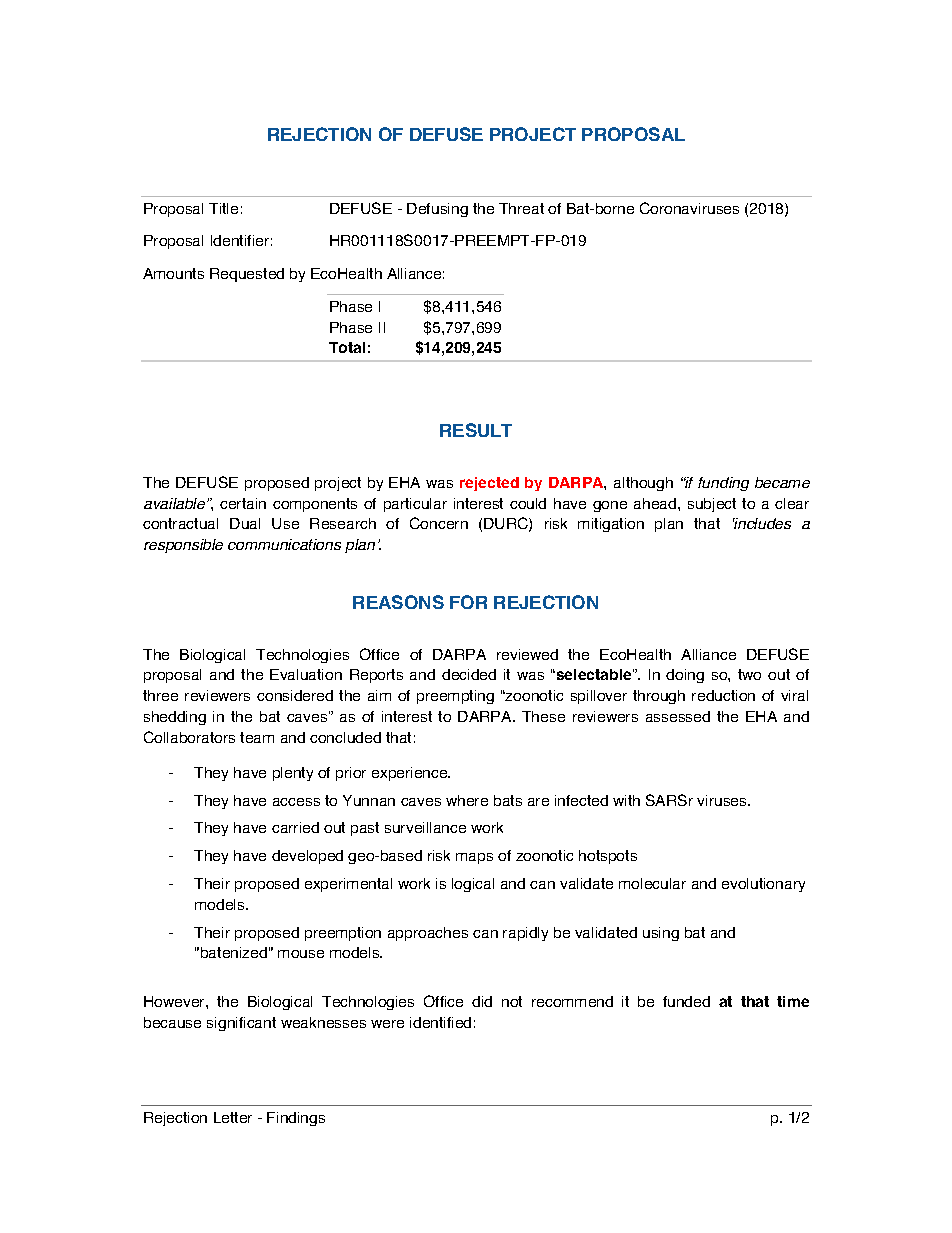 The image size is (952, 1233). Describe the element at coordinates (233, 1117) in the image. I see `Letter` at that location.
